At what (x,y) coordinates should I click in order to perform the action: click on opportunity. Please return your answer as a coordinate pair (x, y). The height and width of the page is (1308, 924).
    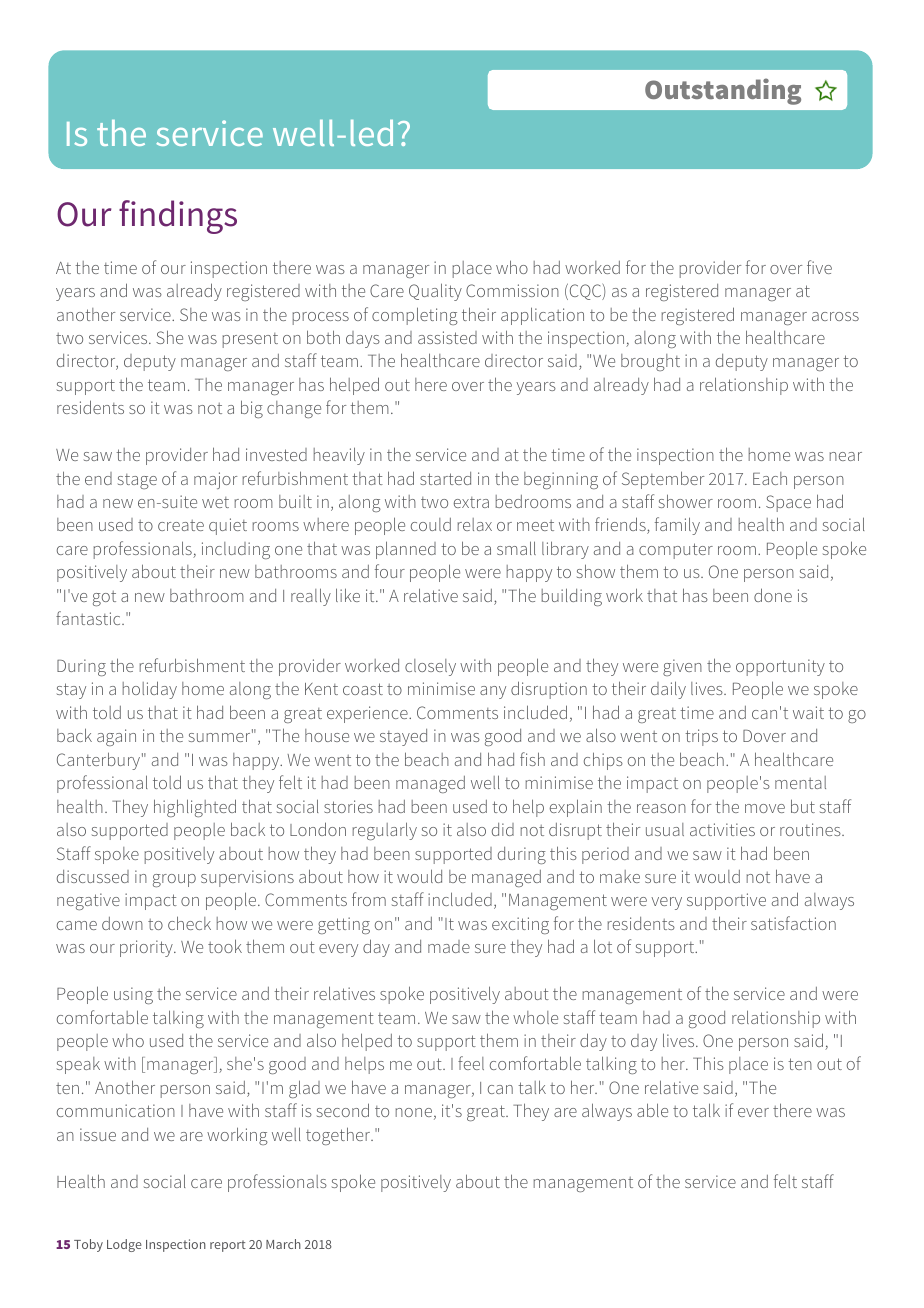
    Looking at the image, I should click on (780, 667).
